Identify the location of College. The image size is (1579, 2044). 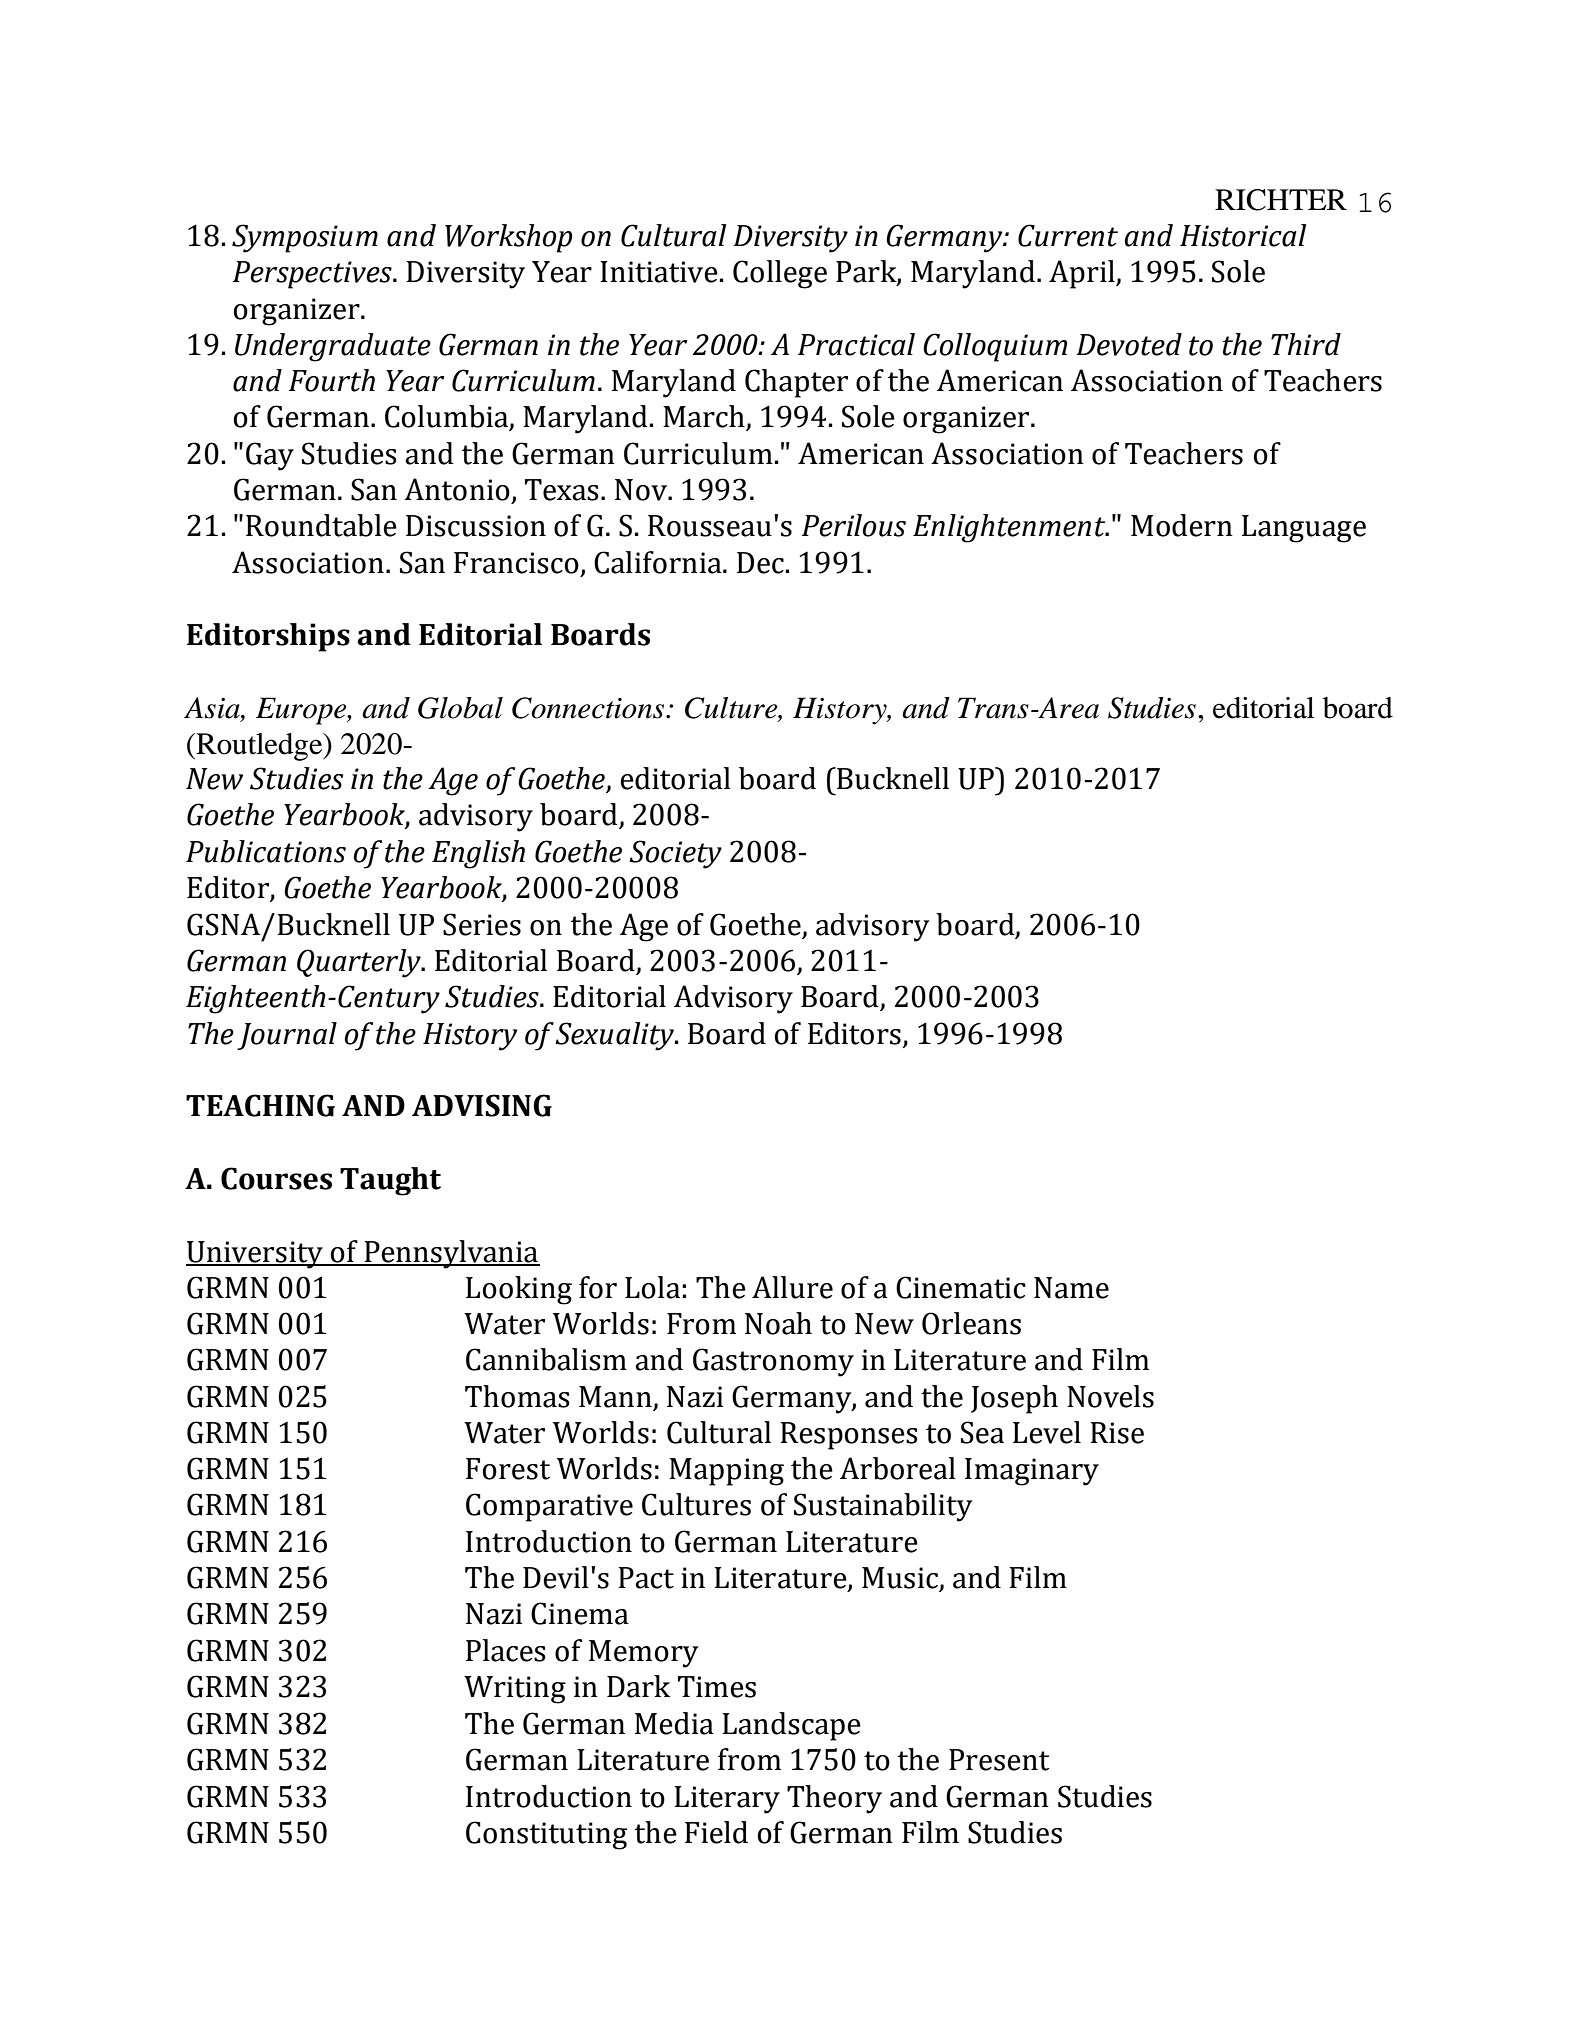
(780, 274).
